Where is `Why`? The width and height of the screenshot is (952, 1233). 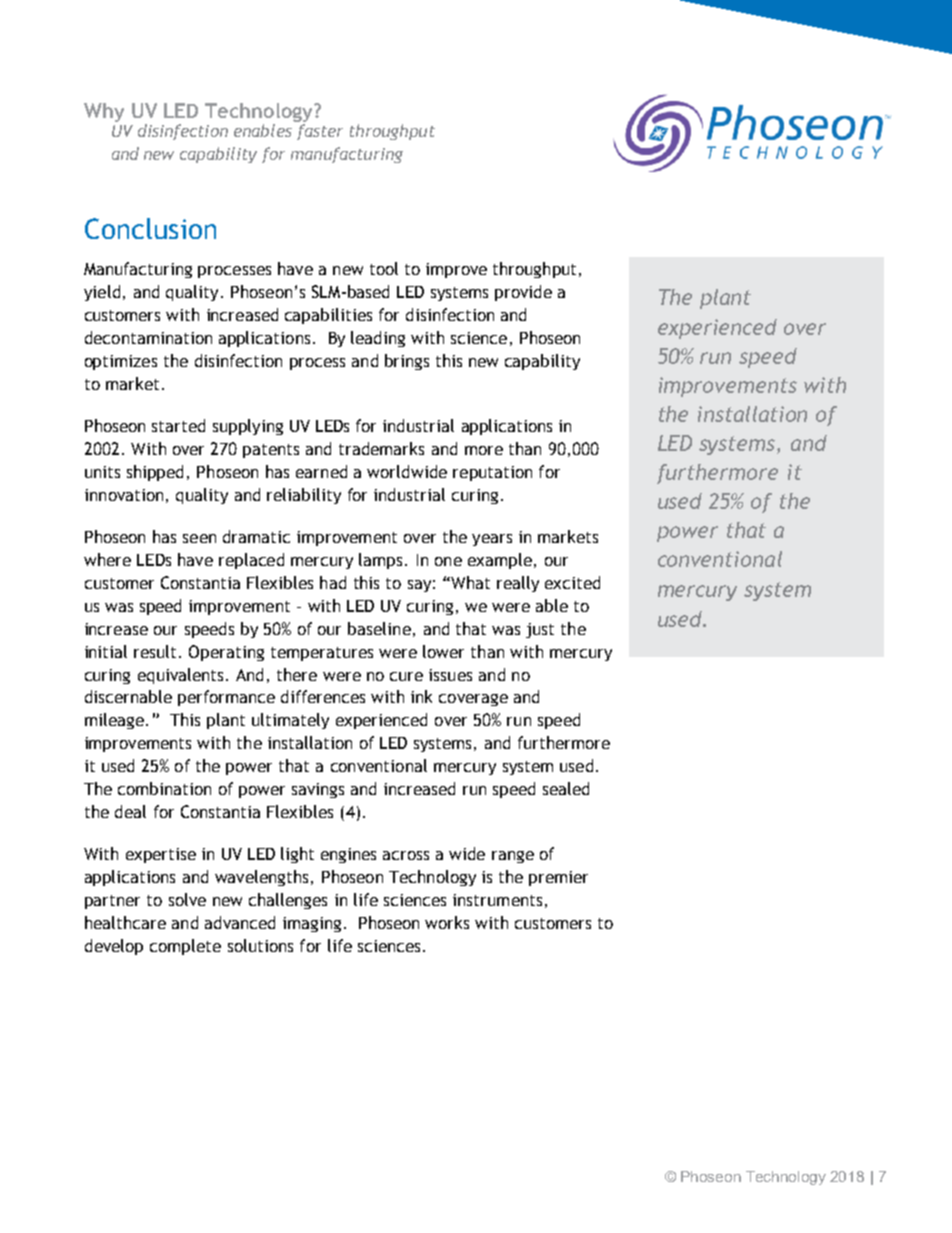 Why is located at coordinates (104, 112).
